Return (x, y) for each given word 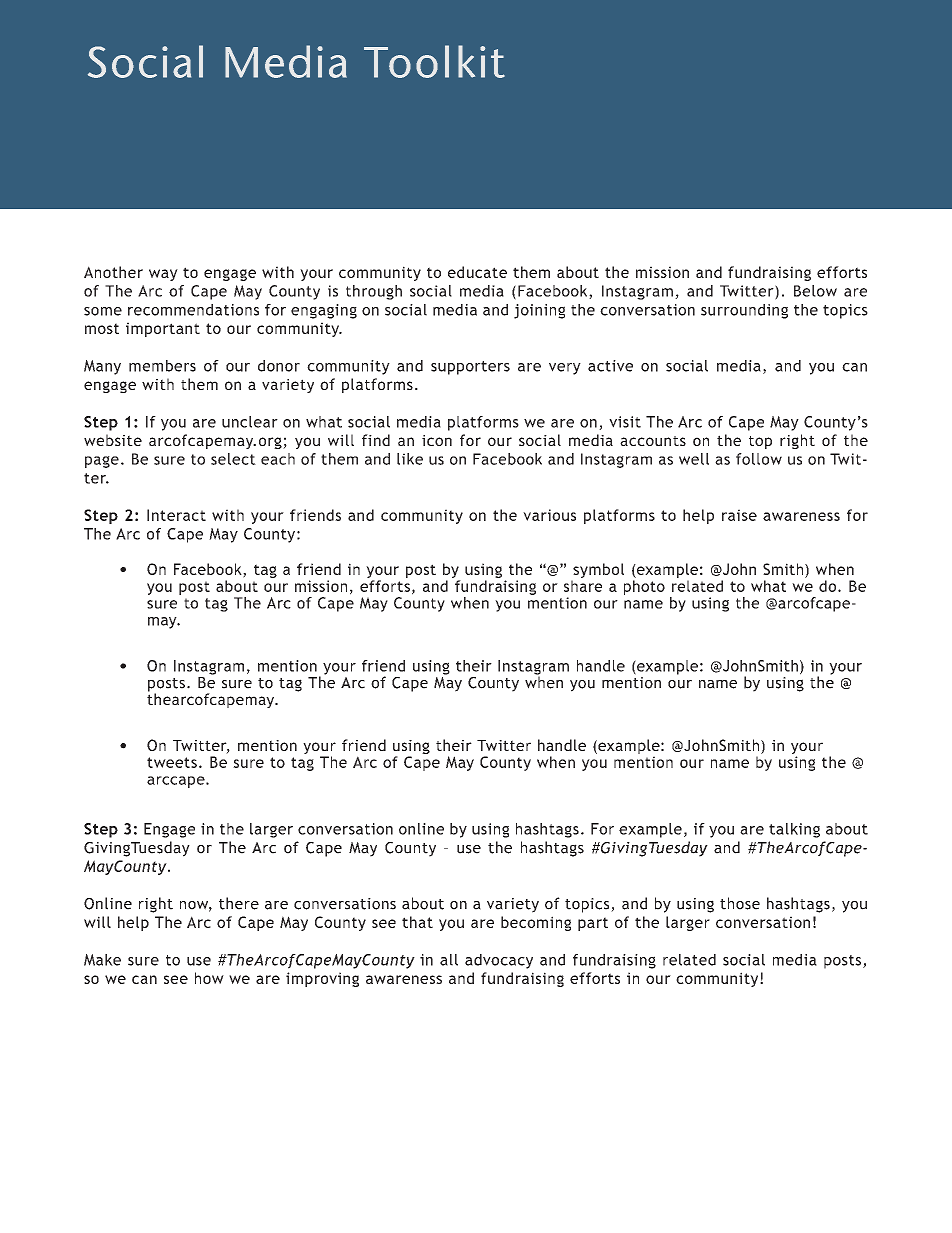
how (209, 978)
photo (644, 587)
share (583, 586)
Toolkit (434, 61)
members (162, 366)
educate (477, 272)
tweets (172, 762)
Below (815, 291)
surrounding (744, 311)
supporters (470, 368)
